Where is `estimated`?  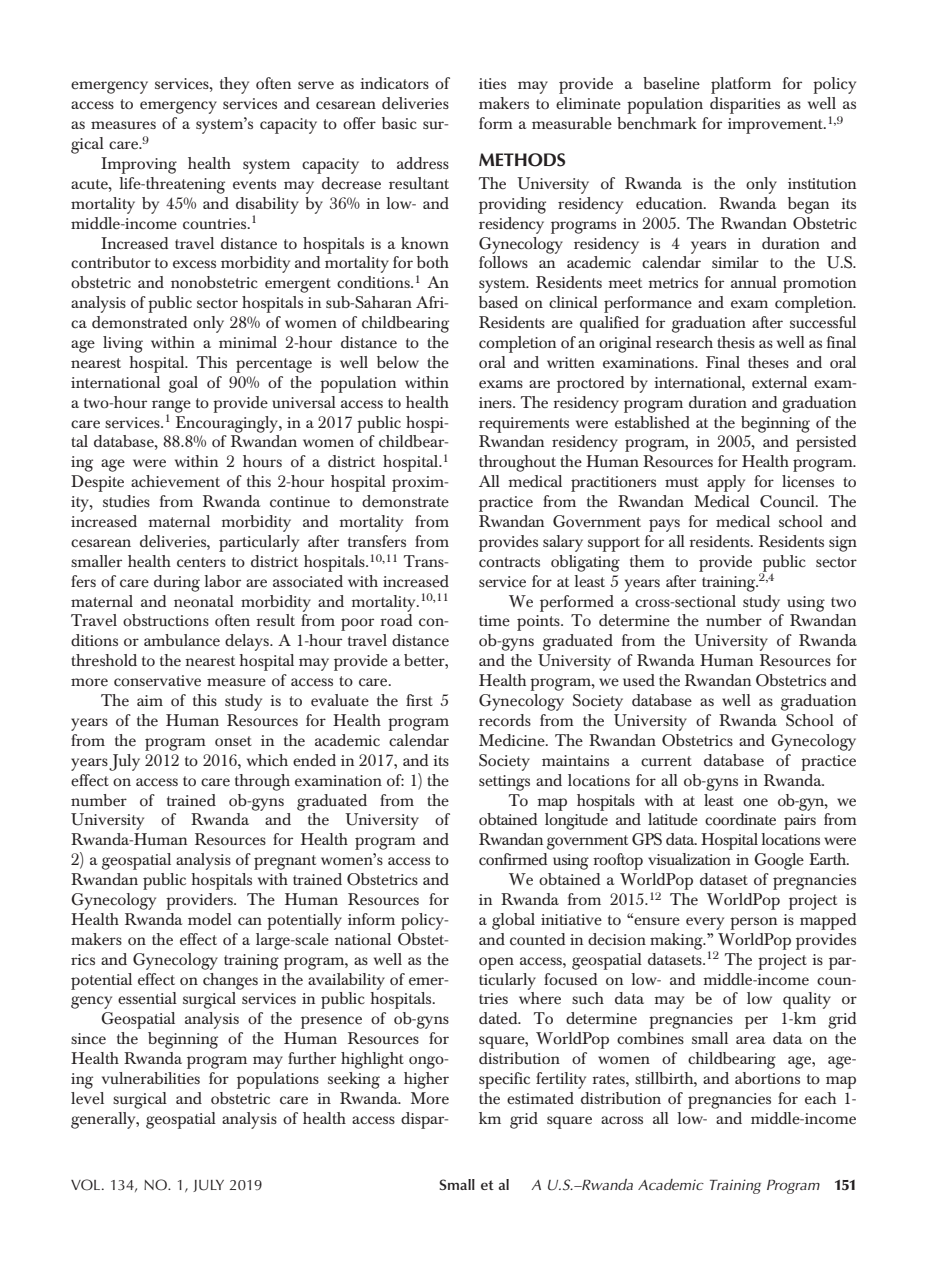
estimated is located at coordinates (540, 1098).
